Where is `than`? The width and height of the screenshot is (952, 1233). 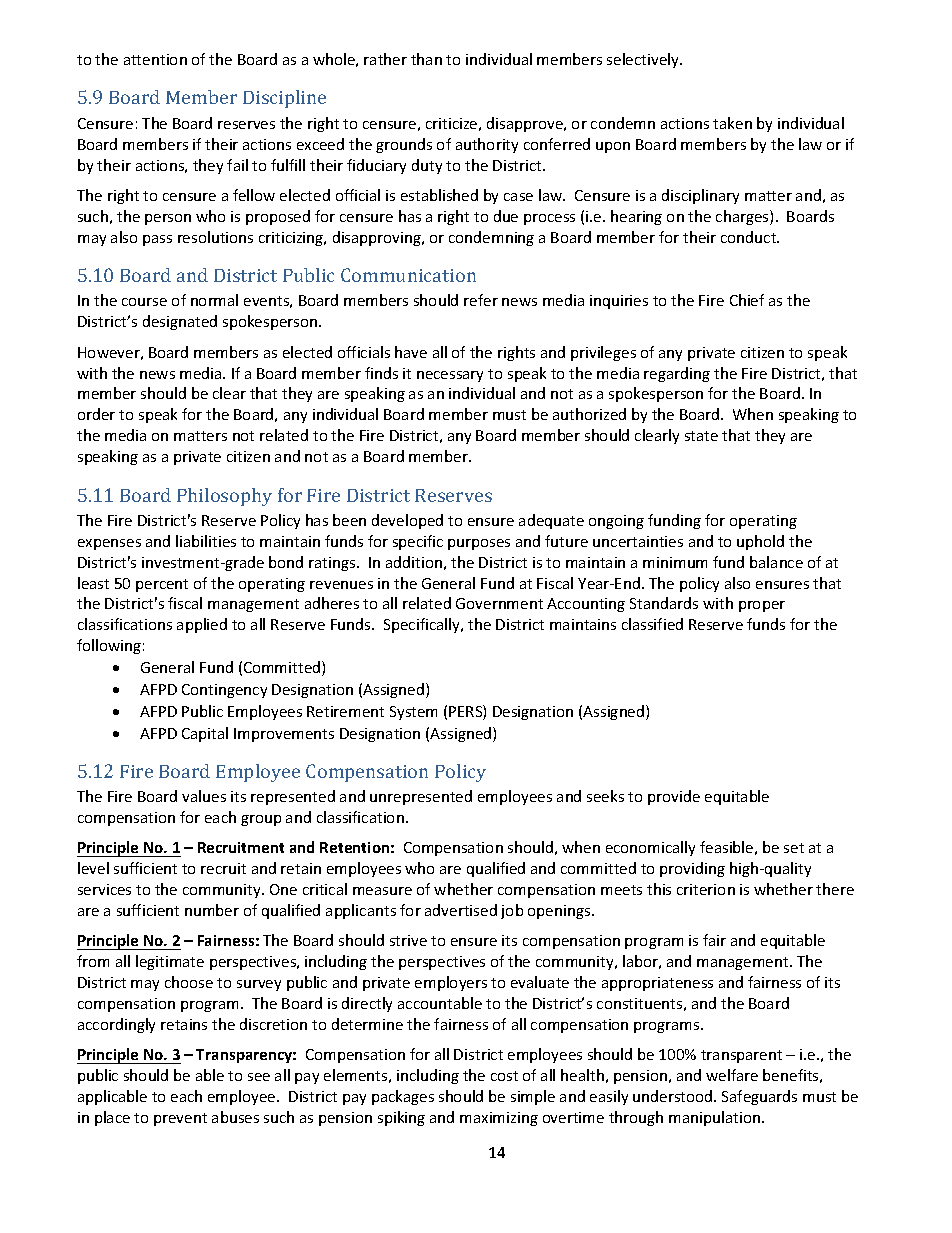
than is located at coordinates (426, 59).
